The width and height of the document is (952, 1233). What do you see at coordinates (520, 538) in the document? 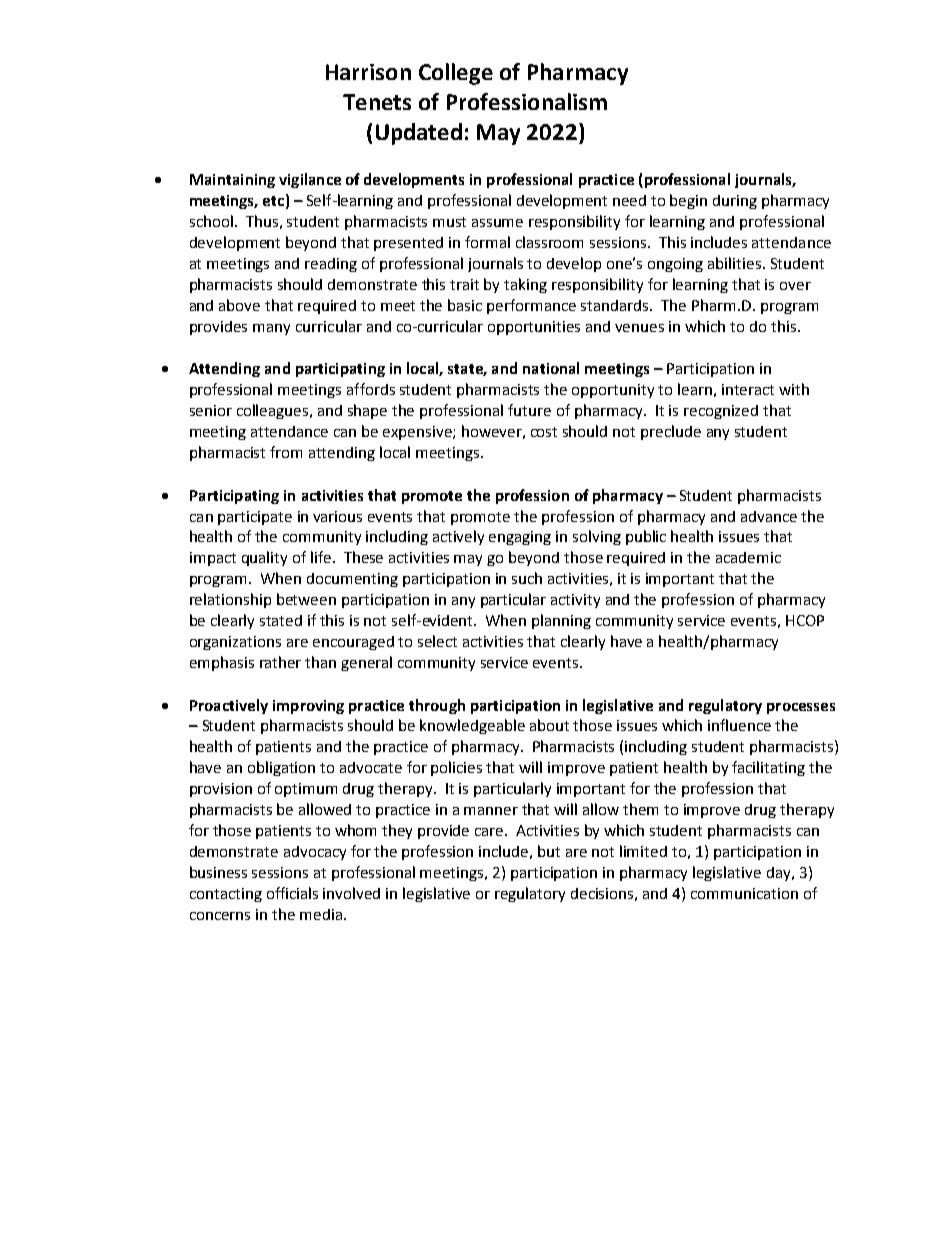
I see `engaging` at bounding box center [520, 538].
